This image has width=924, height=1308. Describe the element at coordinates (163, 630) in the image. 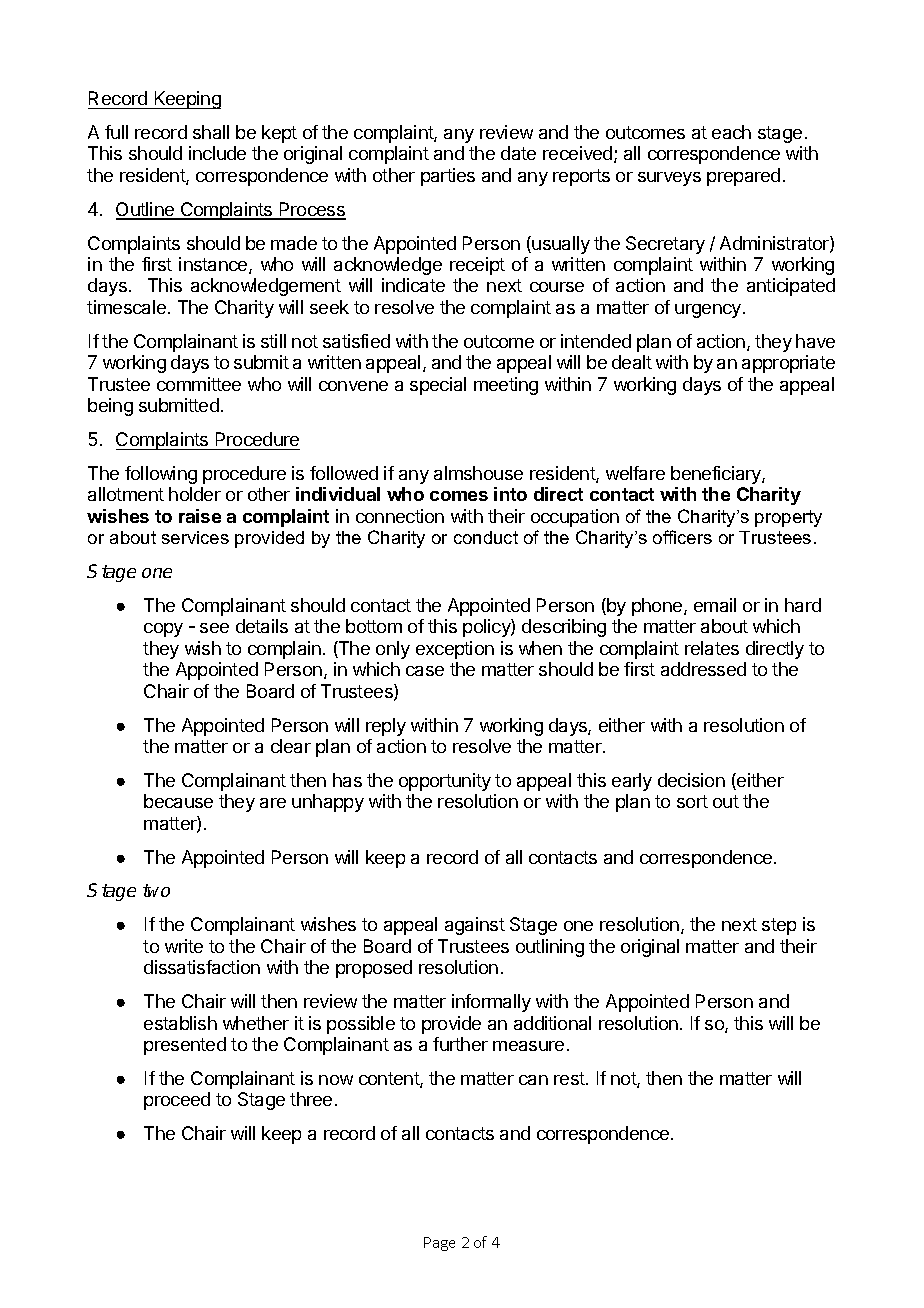

I see `copy` at that location.
